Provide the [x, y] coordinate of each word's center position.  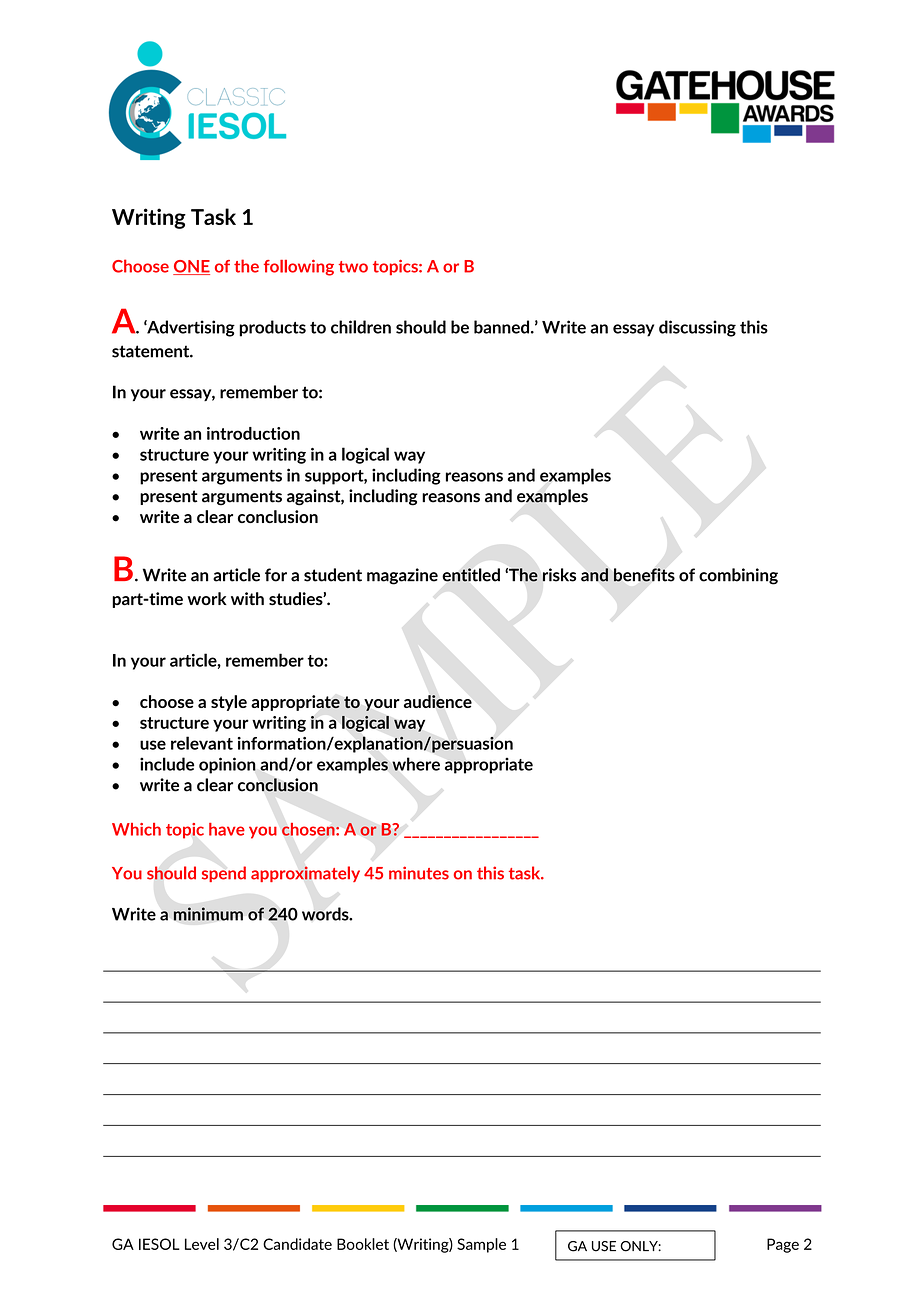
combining [738, 576]
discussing [697, 328]
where [416, 764]
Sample [481, 1245]
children [361, 327]
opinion [227, 765]
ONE [191, 267]
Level [202, 1244]
